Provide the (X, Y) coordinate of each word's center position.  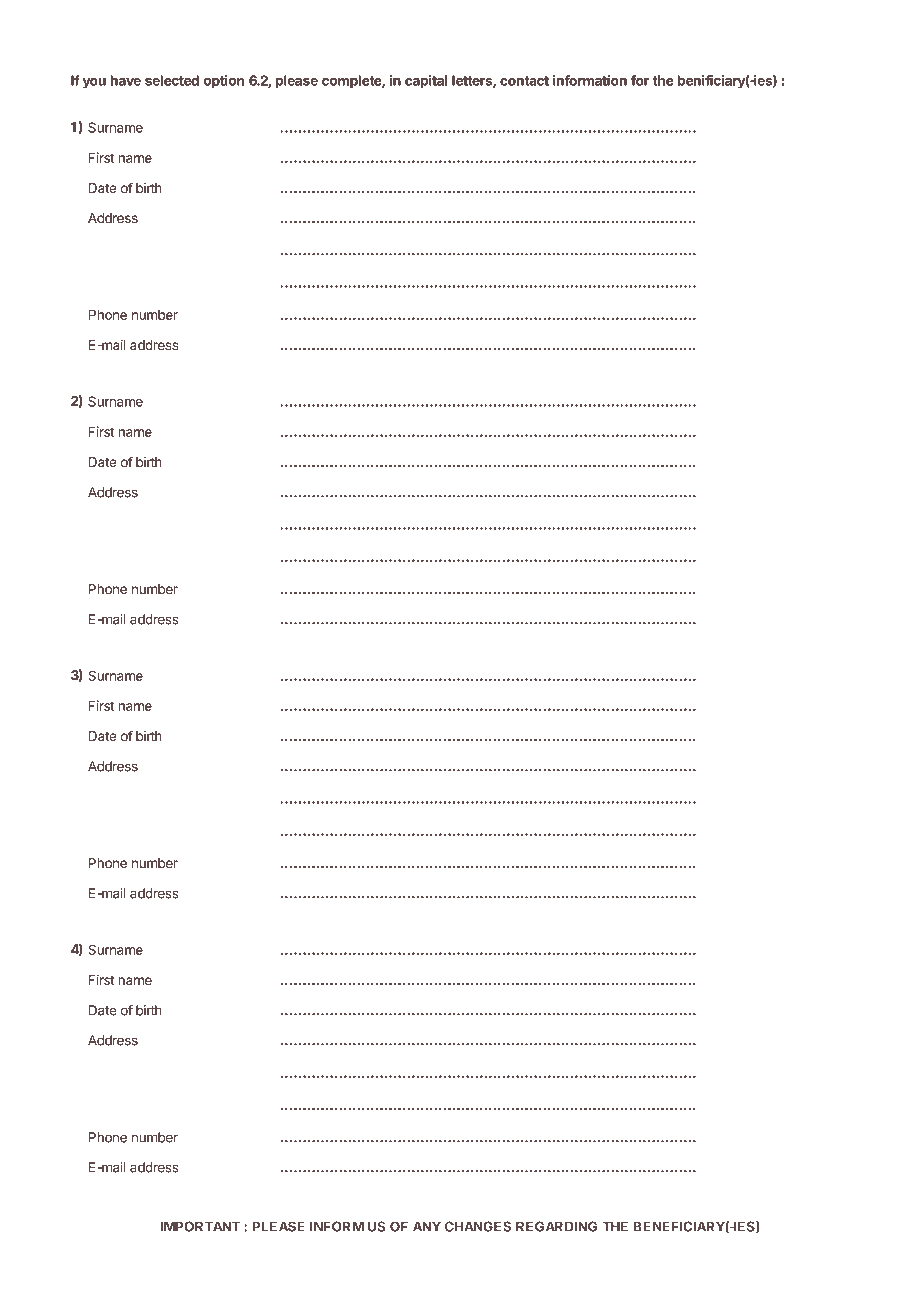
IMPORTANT (200, 1226)
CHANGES (478, 1226)
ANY (427, 1226)
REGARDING (556, 1226)
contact (524, 81)
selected (172, 80)
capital (426, 82)
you (94, 83)
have (126, 80)
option (224, 82)
